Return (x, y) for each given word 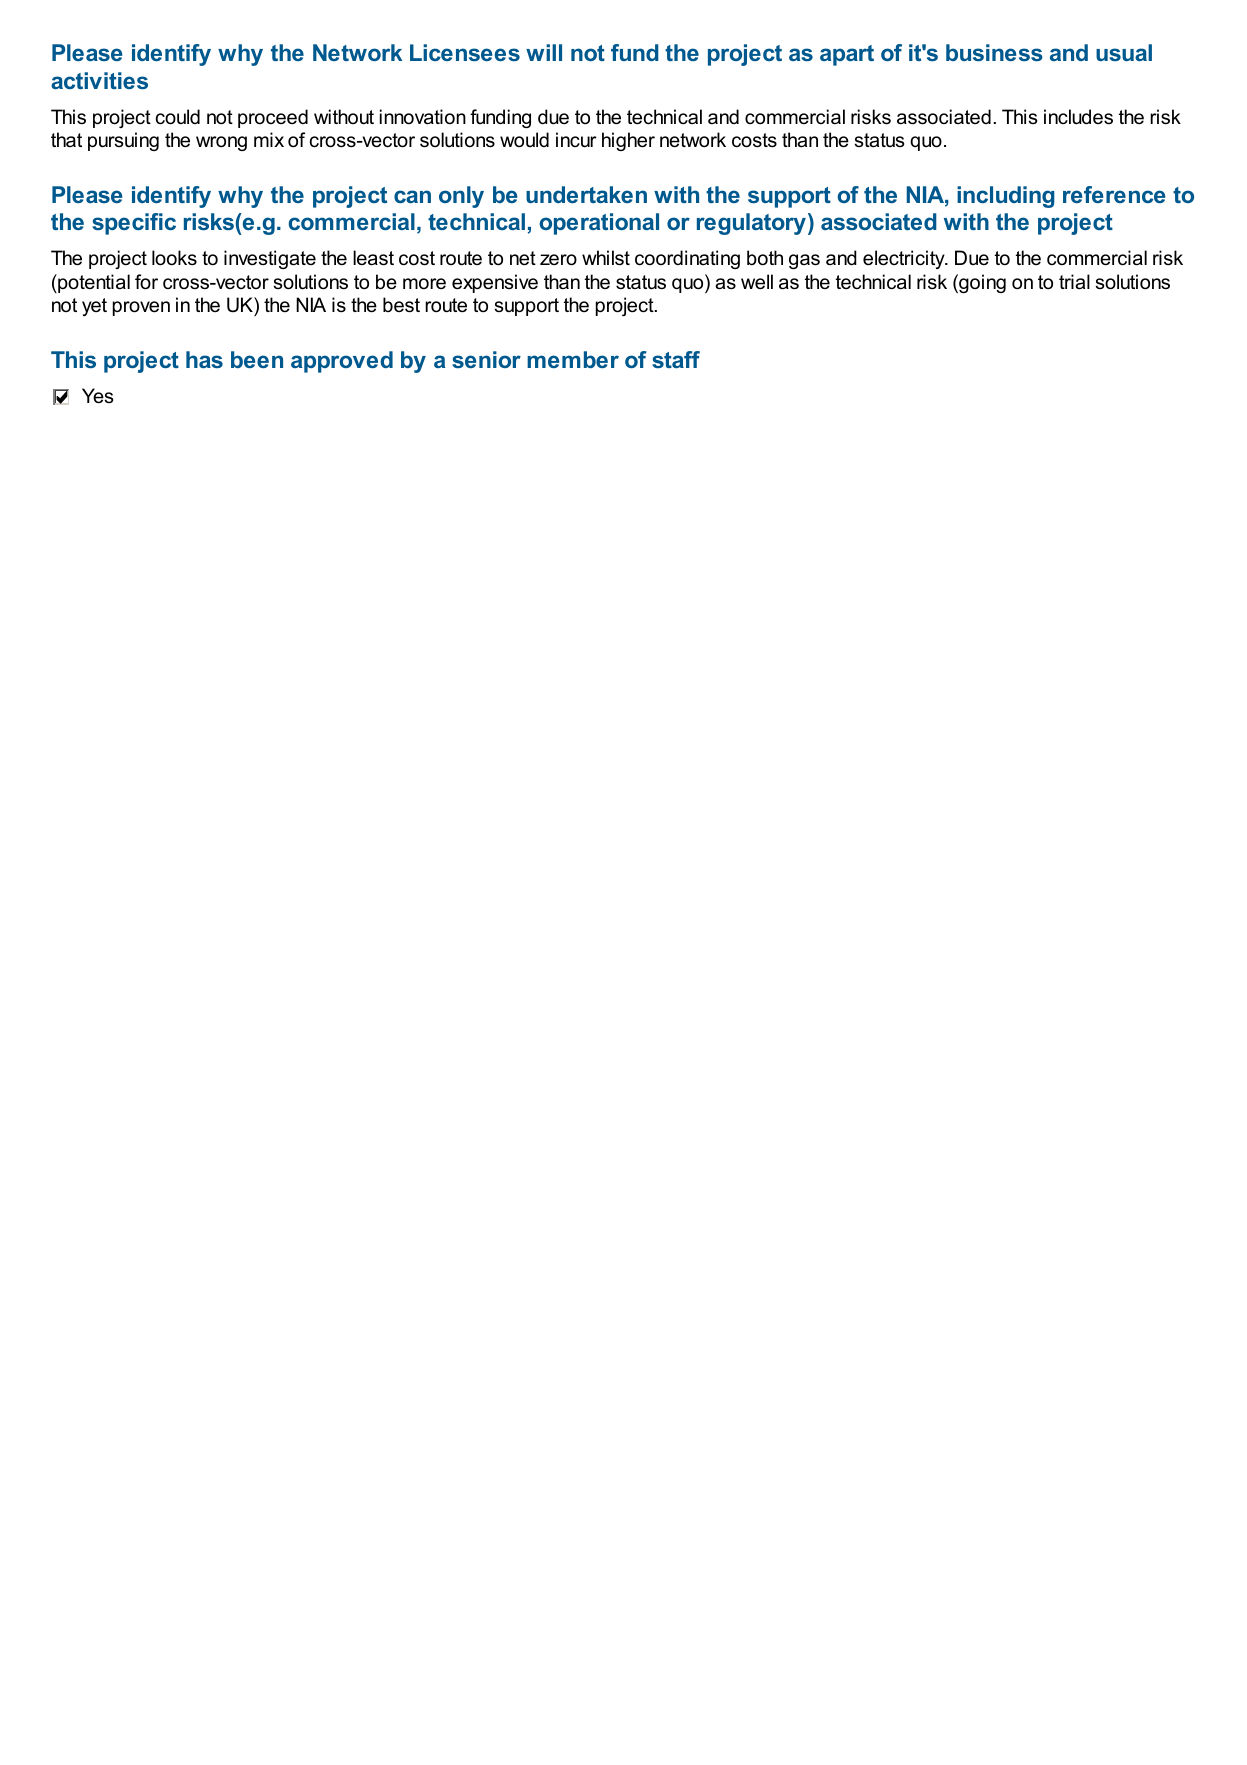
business (994, 52)
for (146, 282)
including (1006, 197)
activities (99, 80)
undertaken (586, 194)
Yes (97, 396)
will (544, 52)
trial (1074, 282)
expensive (495, 283)
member (573, 359)
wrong (221, 143)
